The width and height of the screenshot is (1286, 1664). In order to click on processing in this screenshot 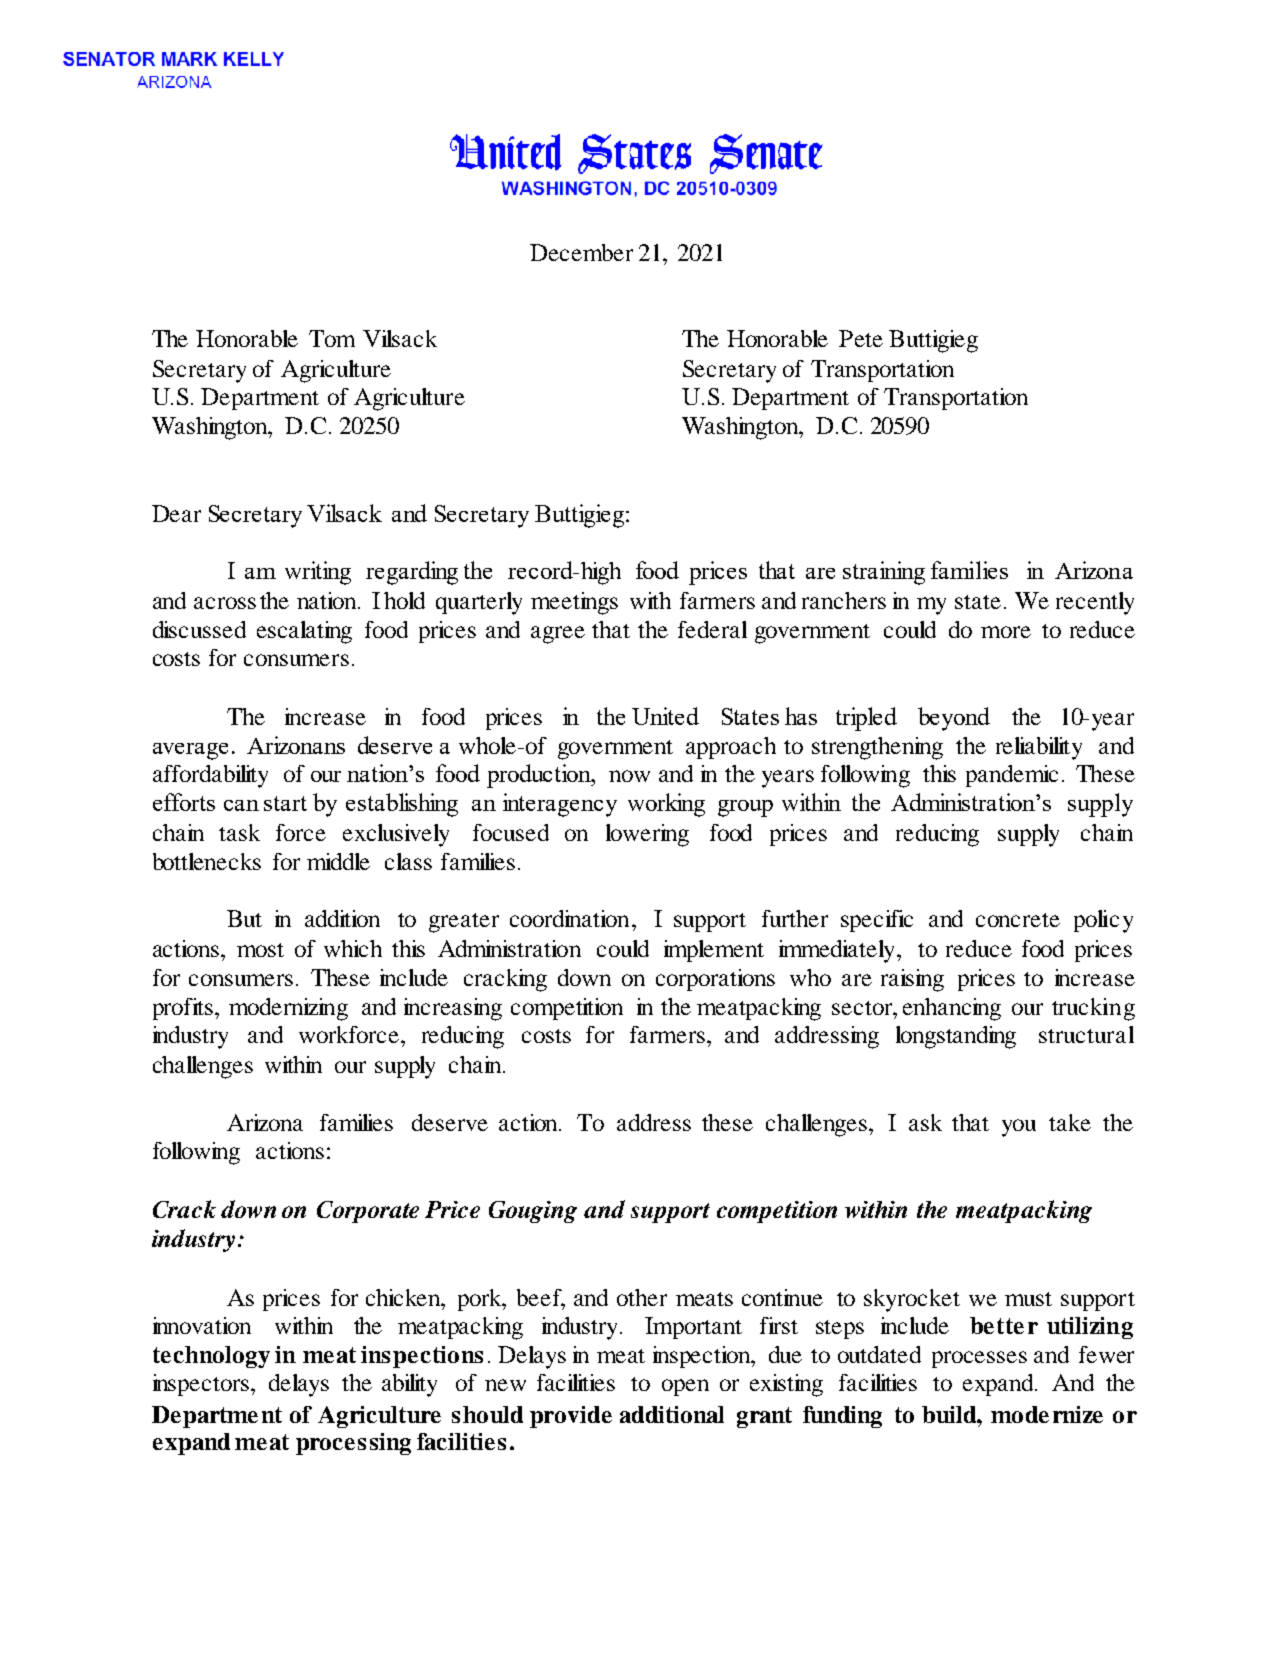, I will do `click(353, 1444)`.
